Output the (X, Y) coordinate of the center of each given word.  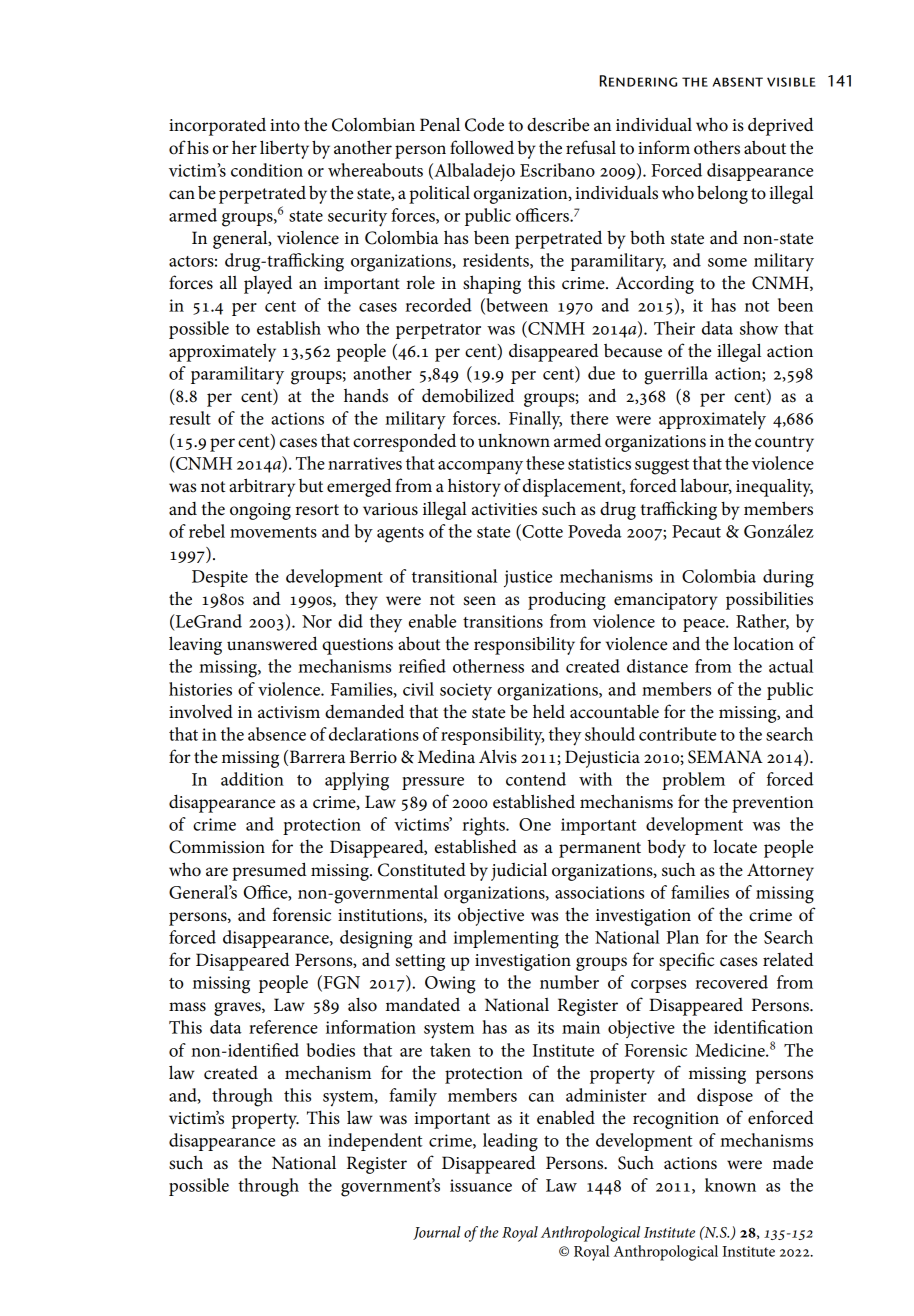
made (793, 1162)
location (763, 644)
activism (289, 712)
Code (484, 124)
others (717, 147)
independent (375, 1142)
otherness (488, 666)
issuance (481, 1185)
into (285, 125)
